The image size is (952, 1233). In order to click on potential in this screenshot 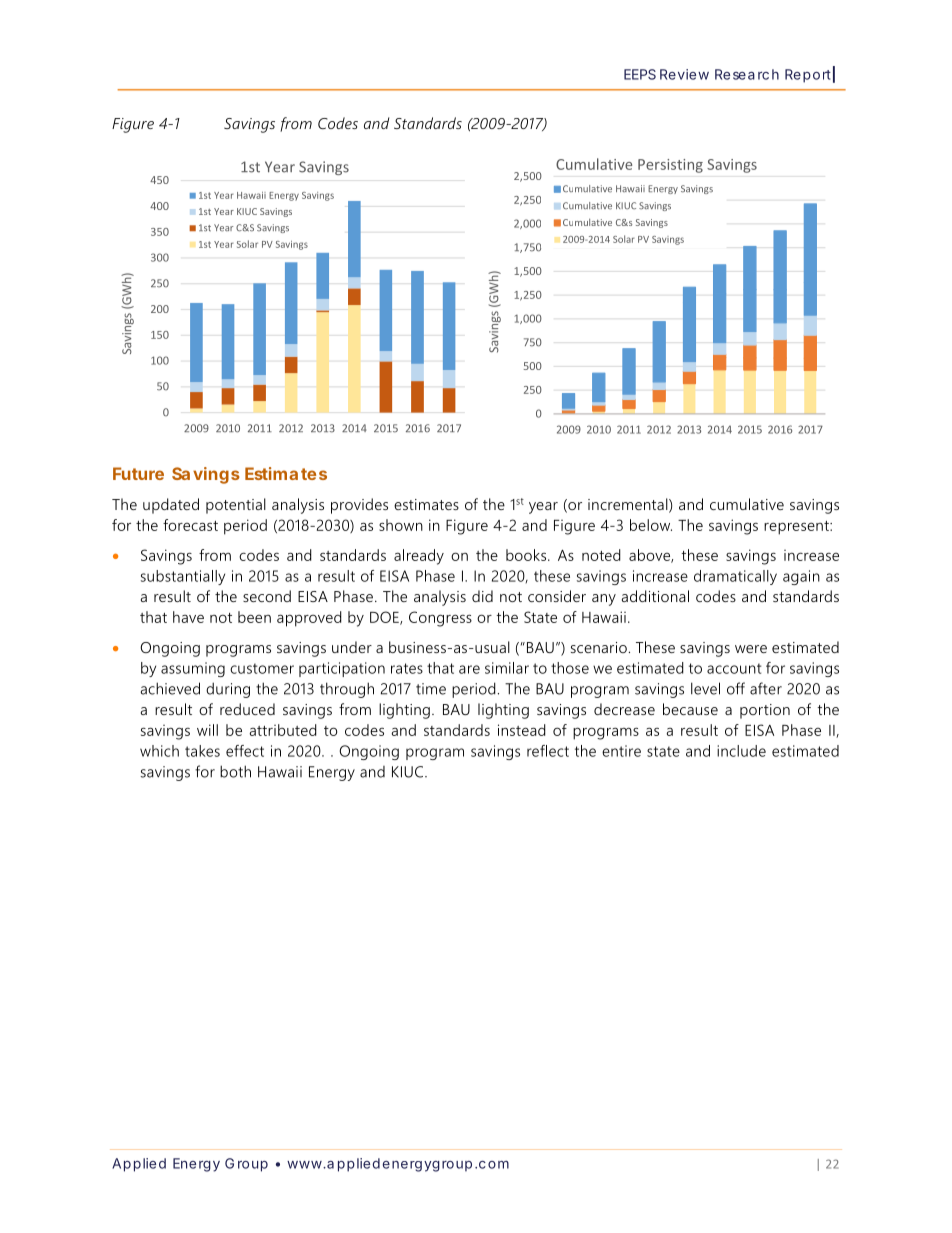, I will do `click(236, 506)`.
